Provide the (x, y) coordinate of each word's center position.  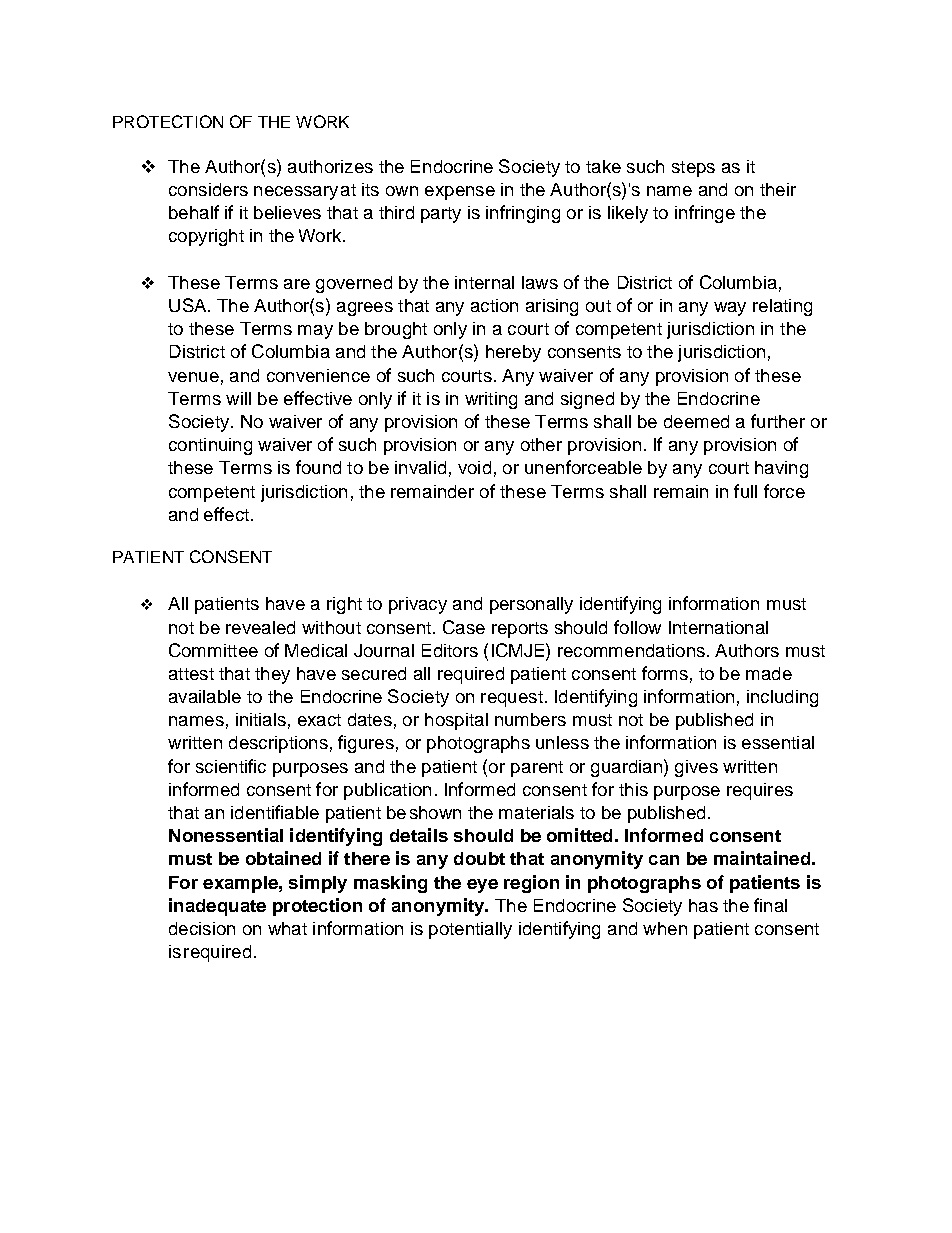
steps (693, 169)
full (745, 491)
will (238, 398)
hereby (513, 353)
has (703, 905)
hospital (456, 721)
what (287, 928)
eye (482, 886)
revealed (260, 627)
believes (287, 212)
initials (261, 719)
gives (696, 768)
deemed (696, 421)
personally (531, 605)
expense (460, 193)
